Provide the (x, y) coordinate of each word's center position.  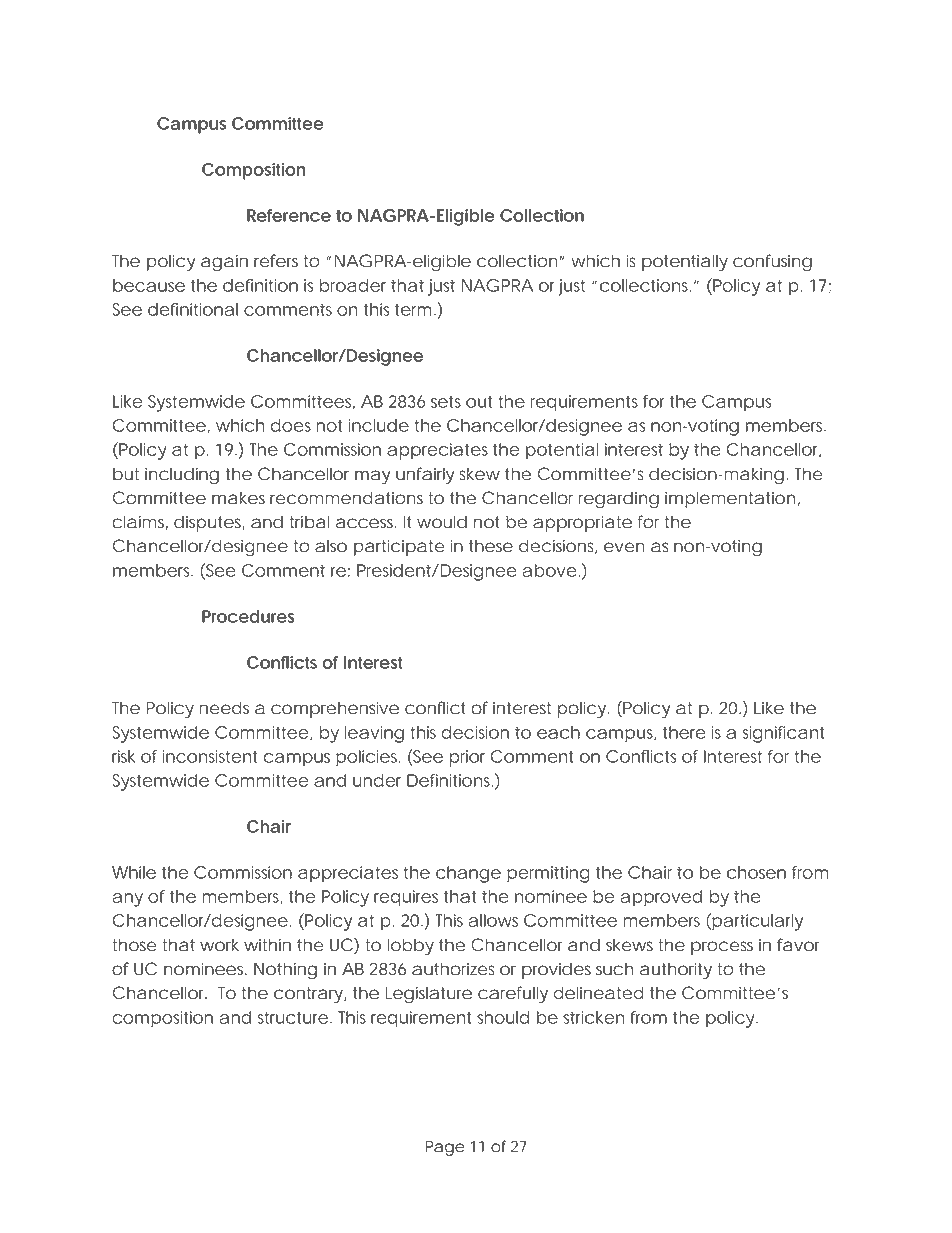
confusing (772, 262)
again (224, 262)
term (415, 310)
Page (445, 1148)
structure (293, 1018)
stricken (593, 1017)
